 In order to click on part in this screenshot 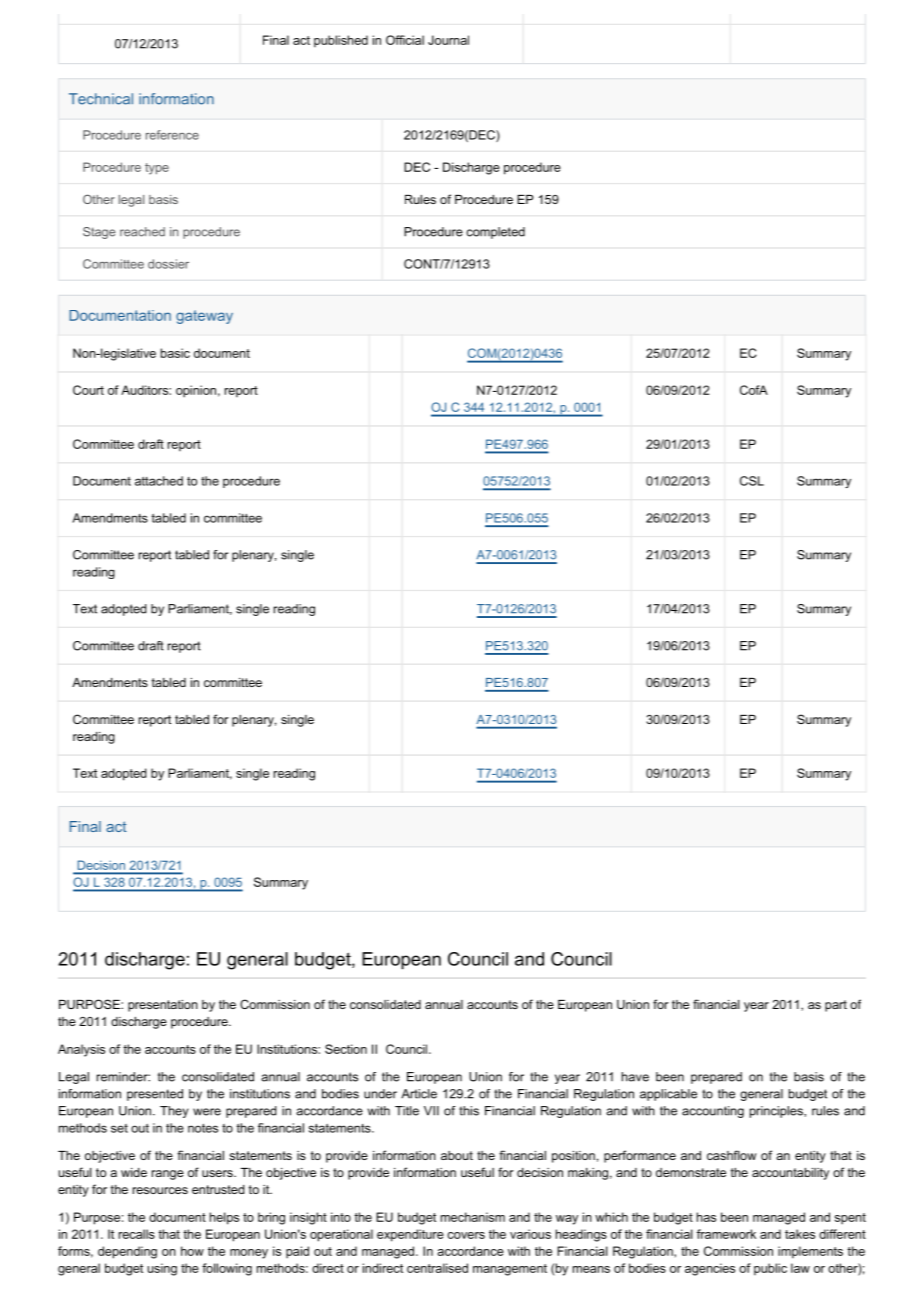, I will do `click(836, 1006)`.
